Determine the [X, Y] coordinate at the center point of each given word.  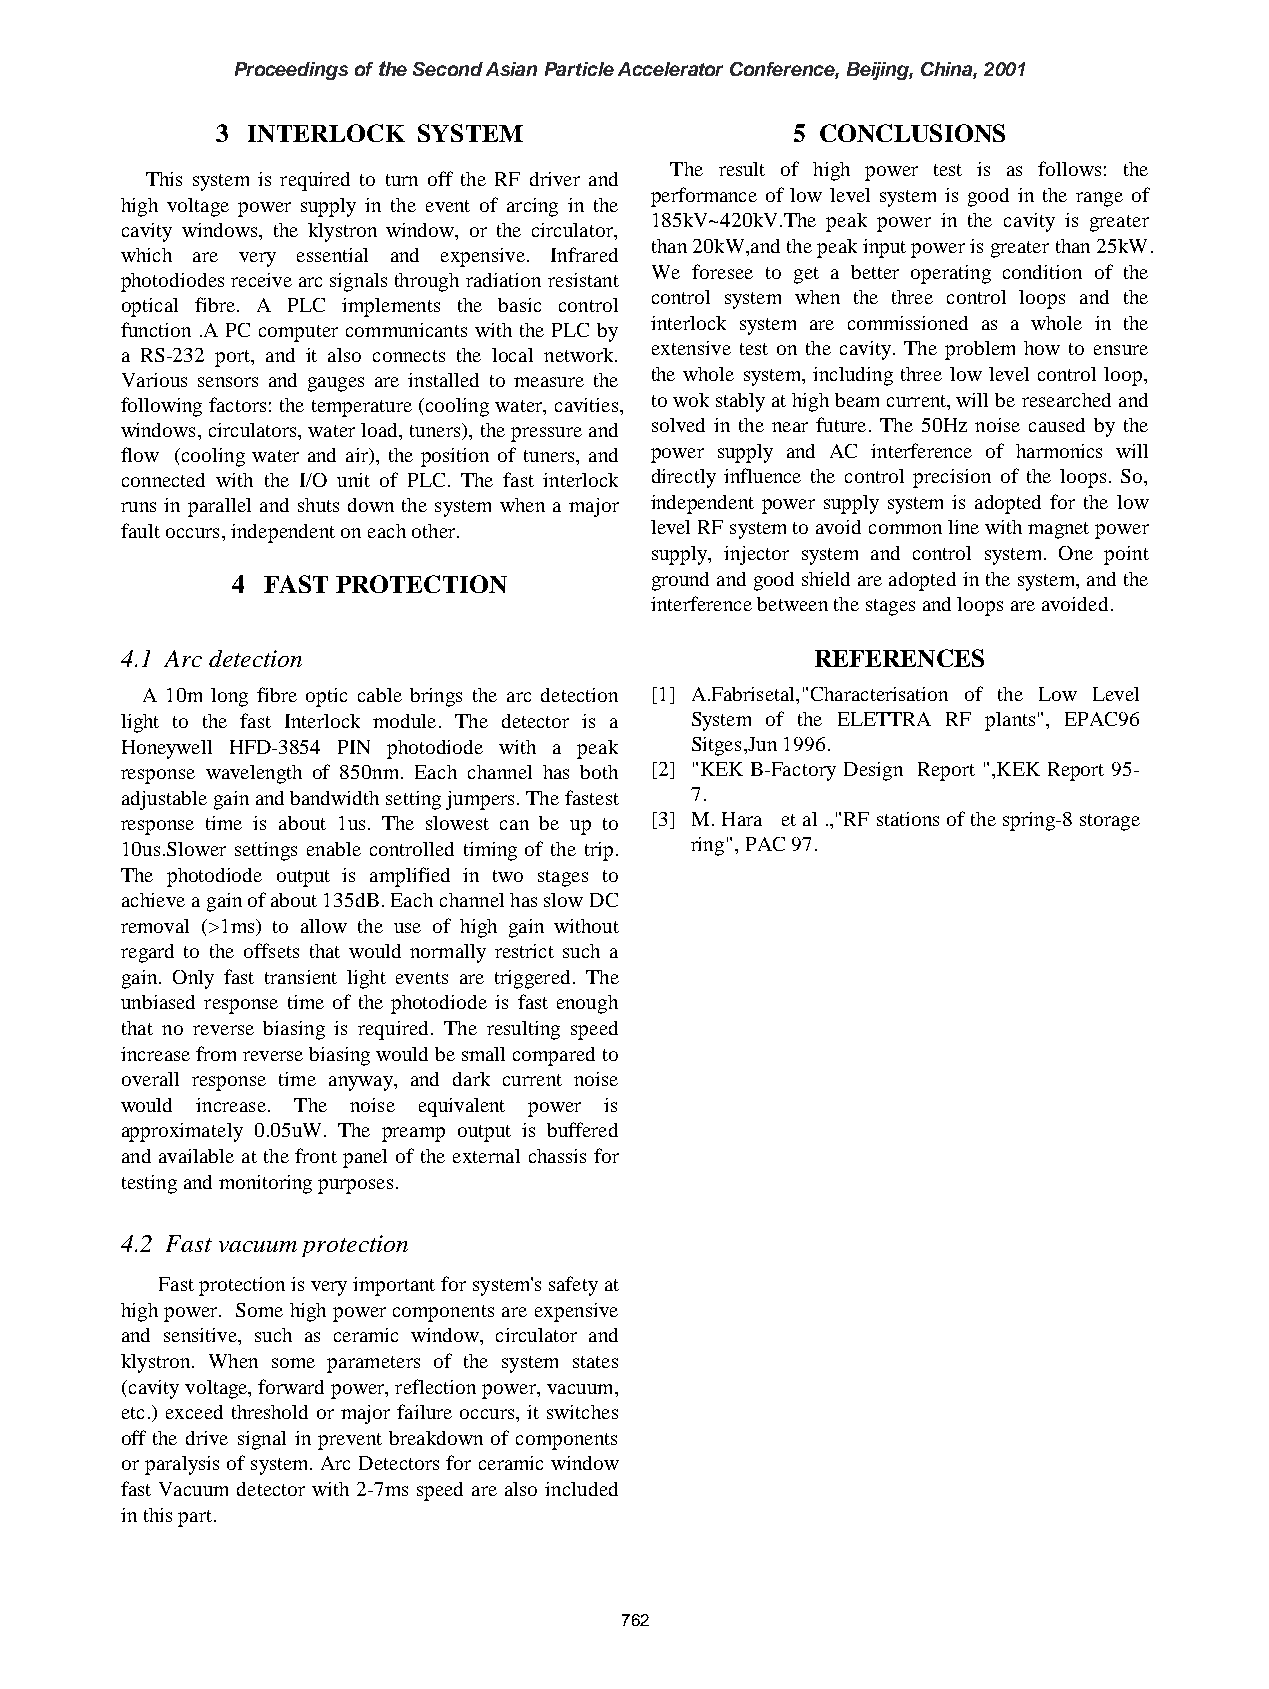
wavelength [254, 774]
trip [599, 851]
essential [332, 255]
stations [908, 819]
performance [704, 197]
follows [1069, 168]
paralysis [182, 1465]
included [581, 1489]
